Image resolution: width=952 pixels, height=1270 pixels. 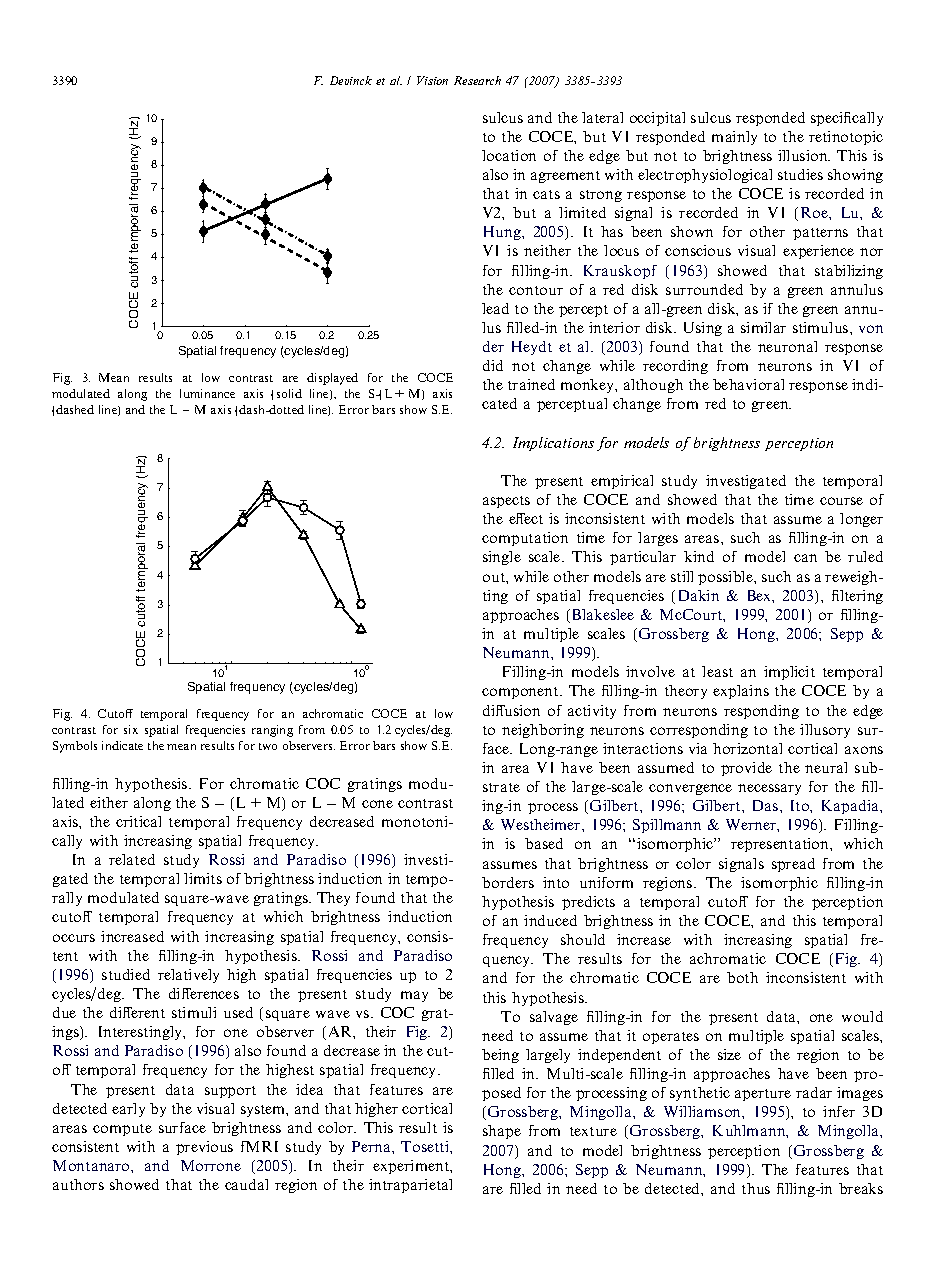 What do you see at coordinates (793, 865) in the document?
I see `spread` at bounding box center [793, 865].
